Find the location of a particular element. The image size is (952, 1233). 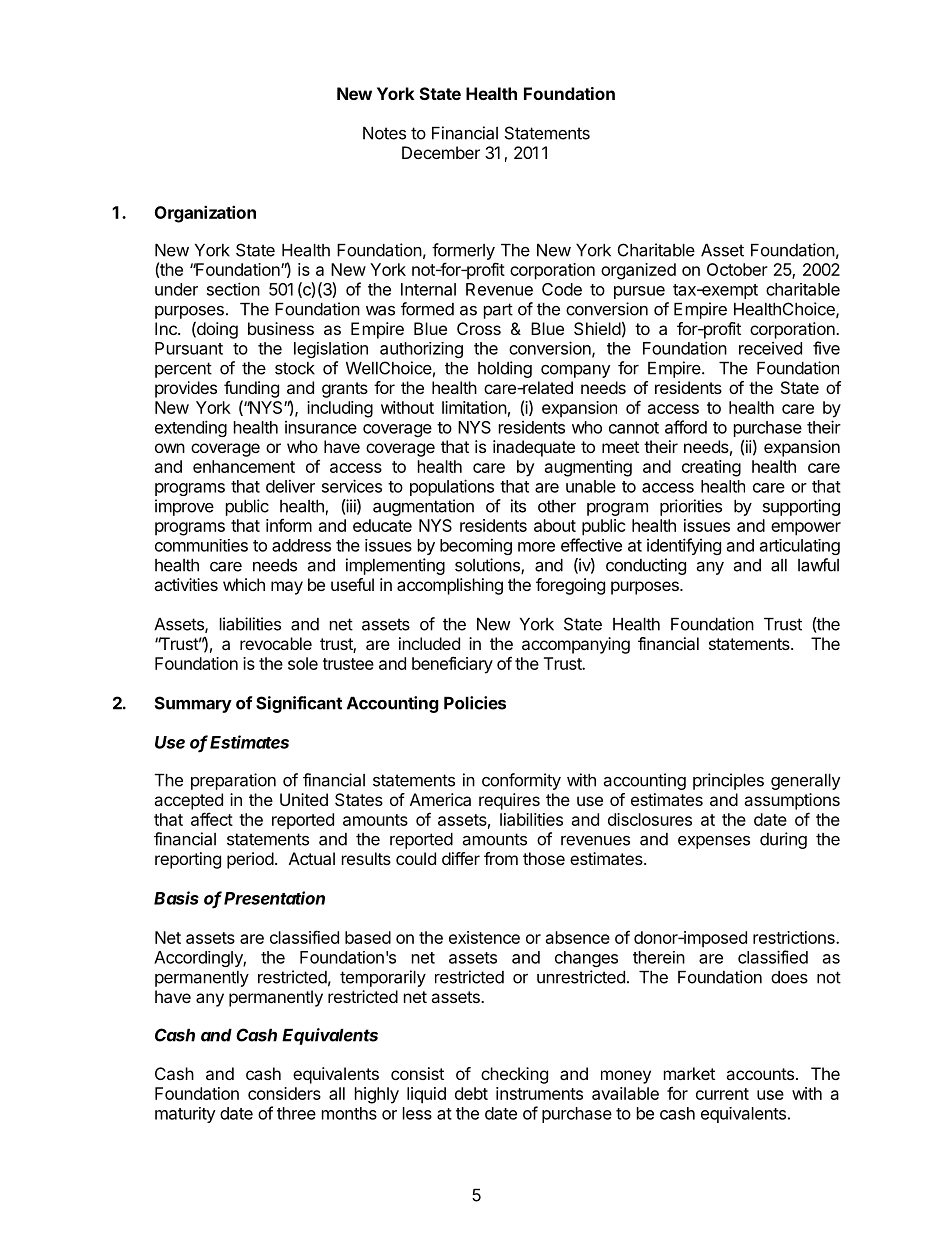

lawful is located at coordinates (818, 565).
